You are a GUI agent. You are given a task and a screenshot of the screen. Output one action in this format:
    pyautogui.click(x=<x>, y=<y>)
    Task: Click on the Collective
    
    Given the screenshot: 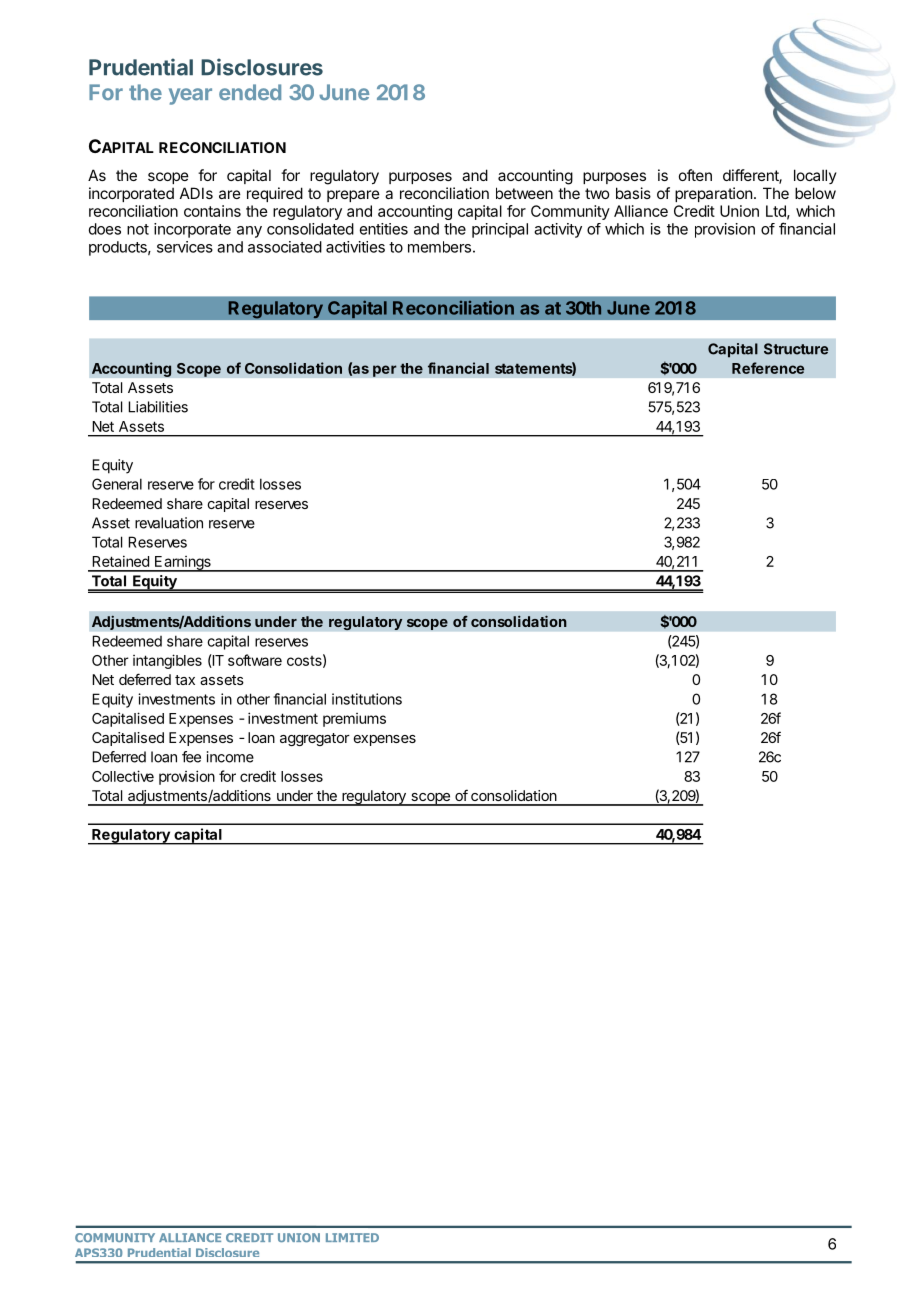 What is the action you would take?
    pyautogui.click(x=123, y=776)
